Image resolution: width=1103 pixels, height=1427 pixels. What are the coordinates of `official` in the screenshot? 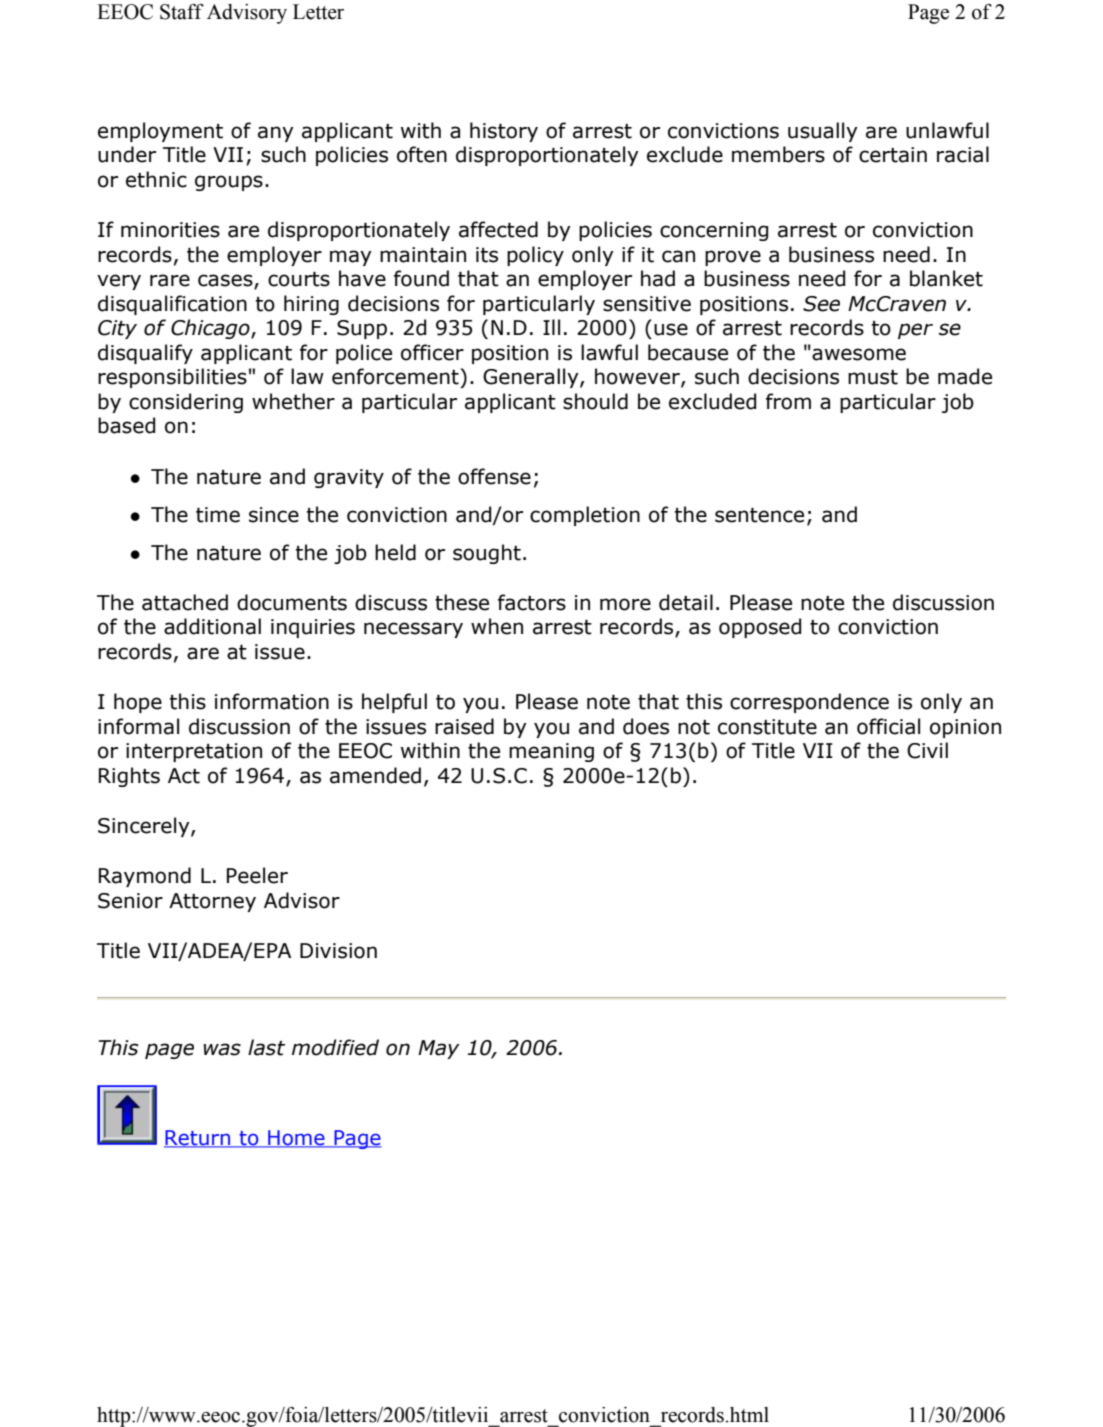 It's located at (888, 726).
